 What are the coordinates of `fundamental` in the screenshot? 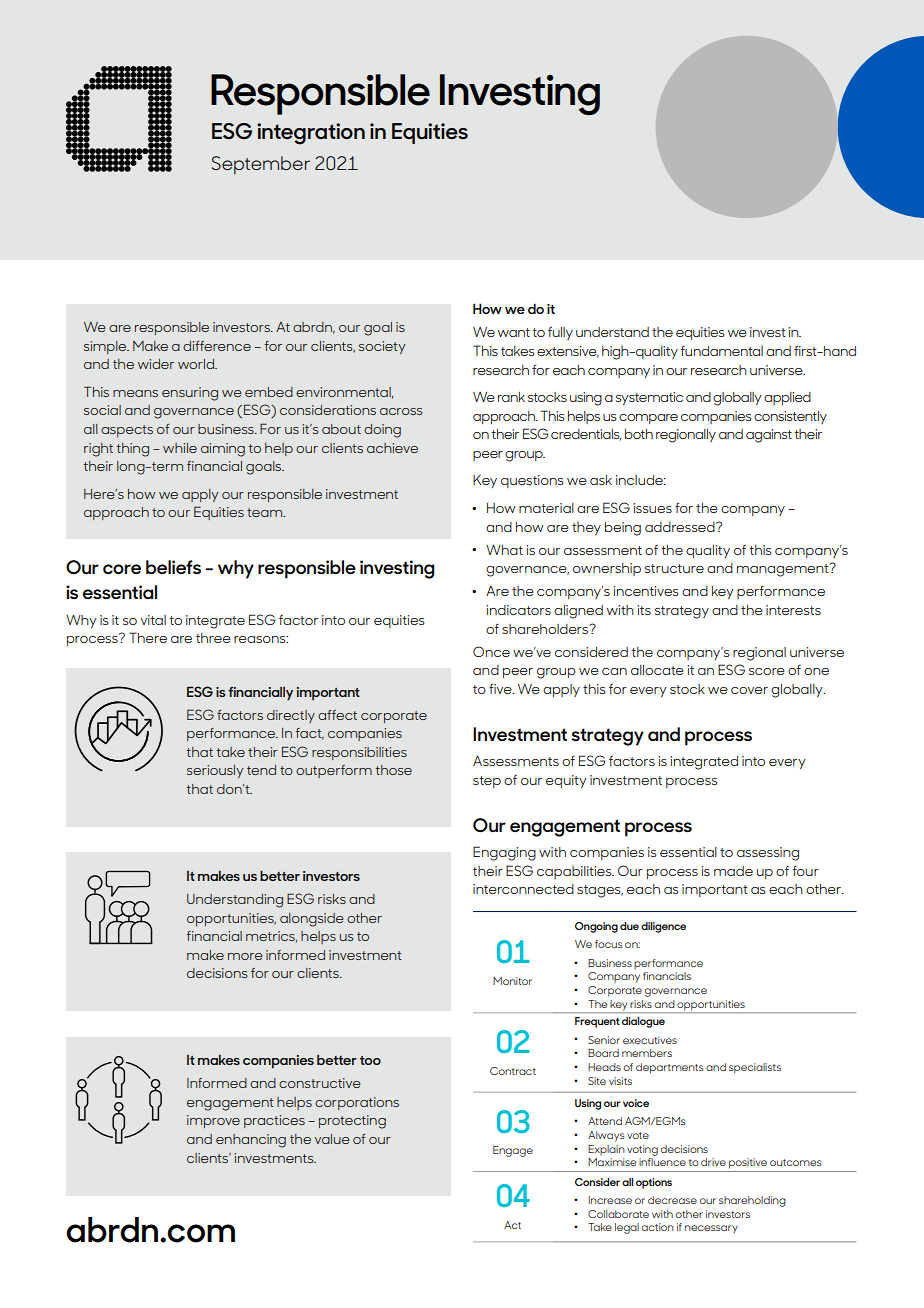 It's located at (721, 351).
